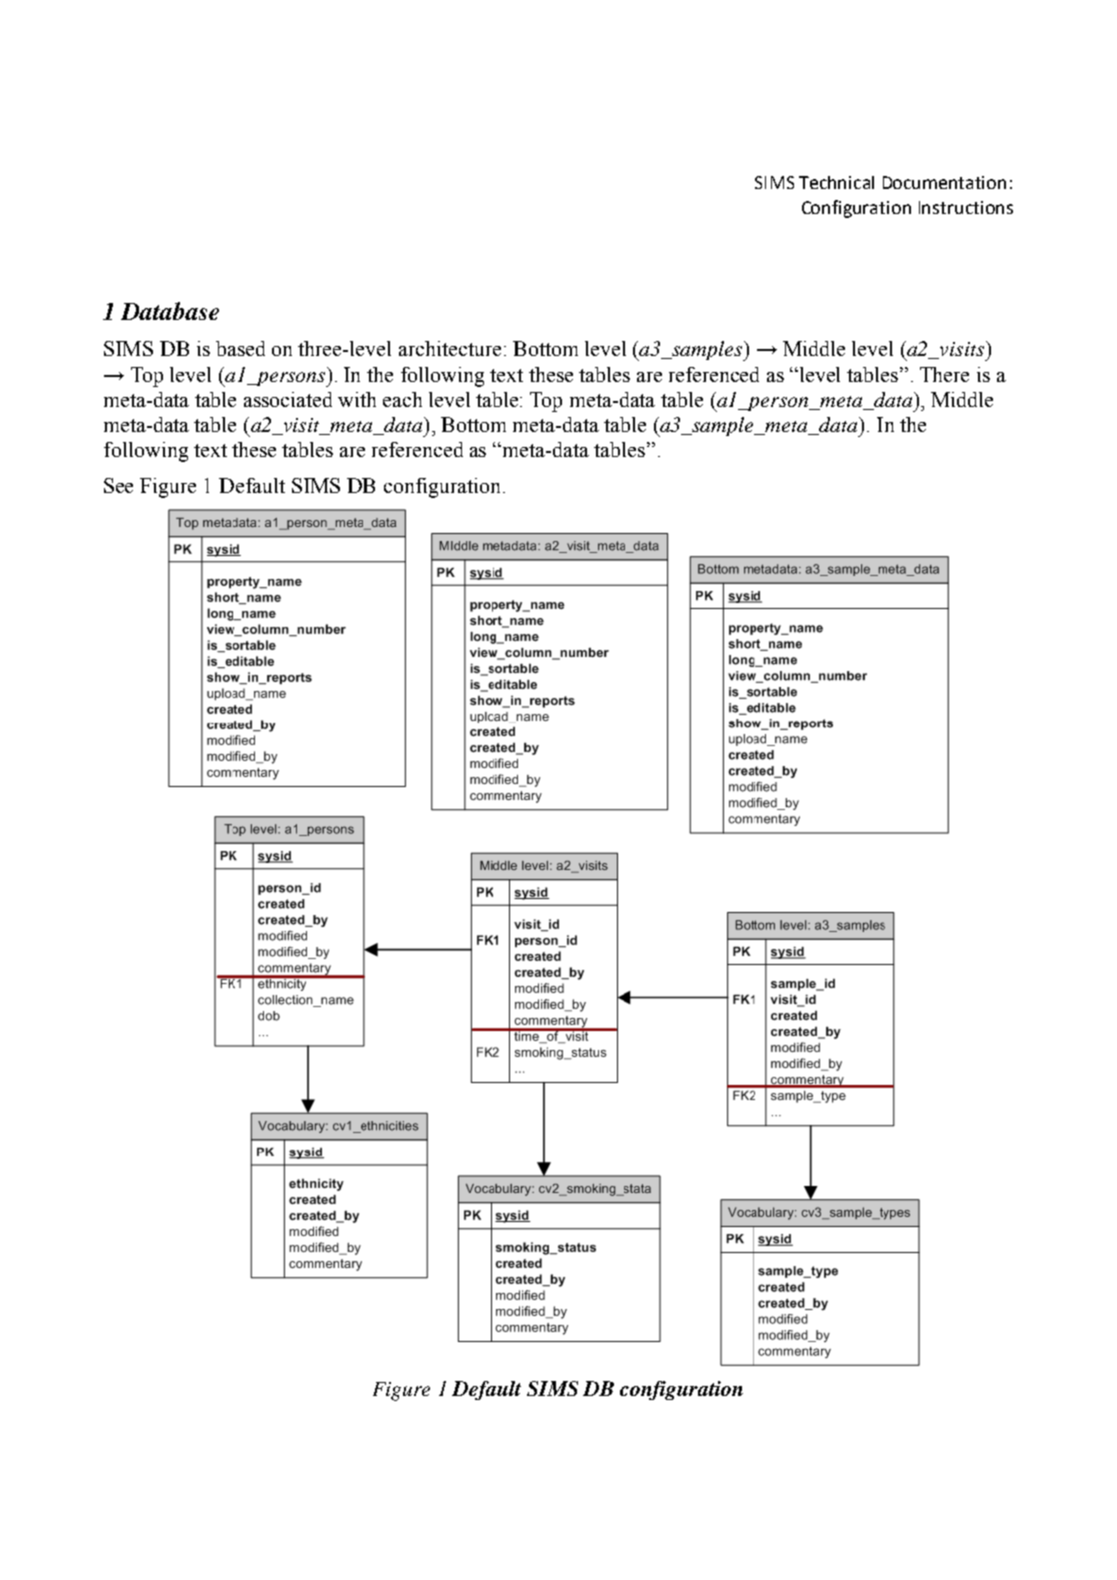 This document has width=1117, height=1580. I want to click on associated, so click(288, 399).
